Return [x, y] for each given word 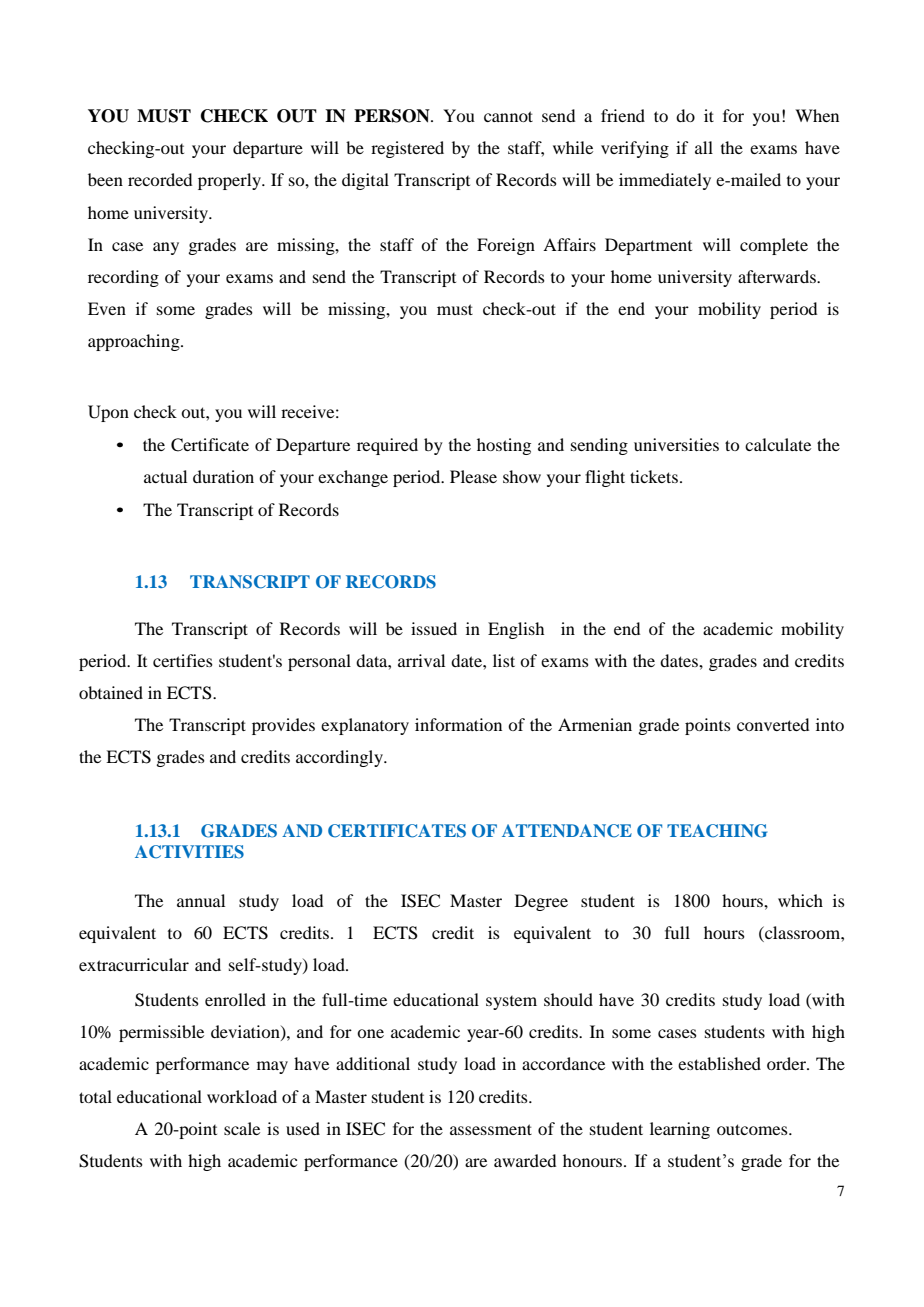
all [704, 147]
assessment [491, 1129]
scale [242, 1128]
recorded [160, 179]
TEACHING [717, 831]
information [458, 724]
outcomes [753, 1129]
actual [165, 476]
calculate [778, 444]
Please [473, 476]
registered [407, 149]
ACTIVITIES [189, 852]
